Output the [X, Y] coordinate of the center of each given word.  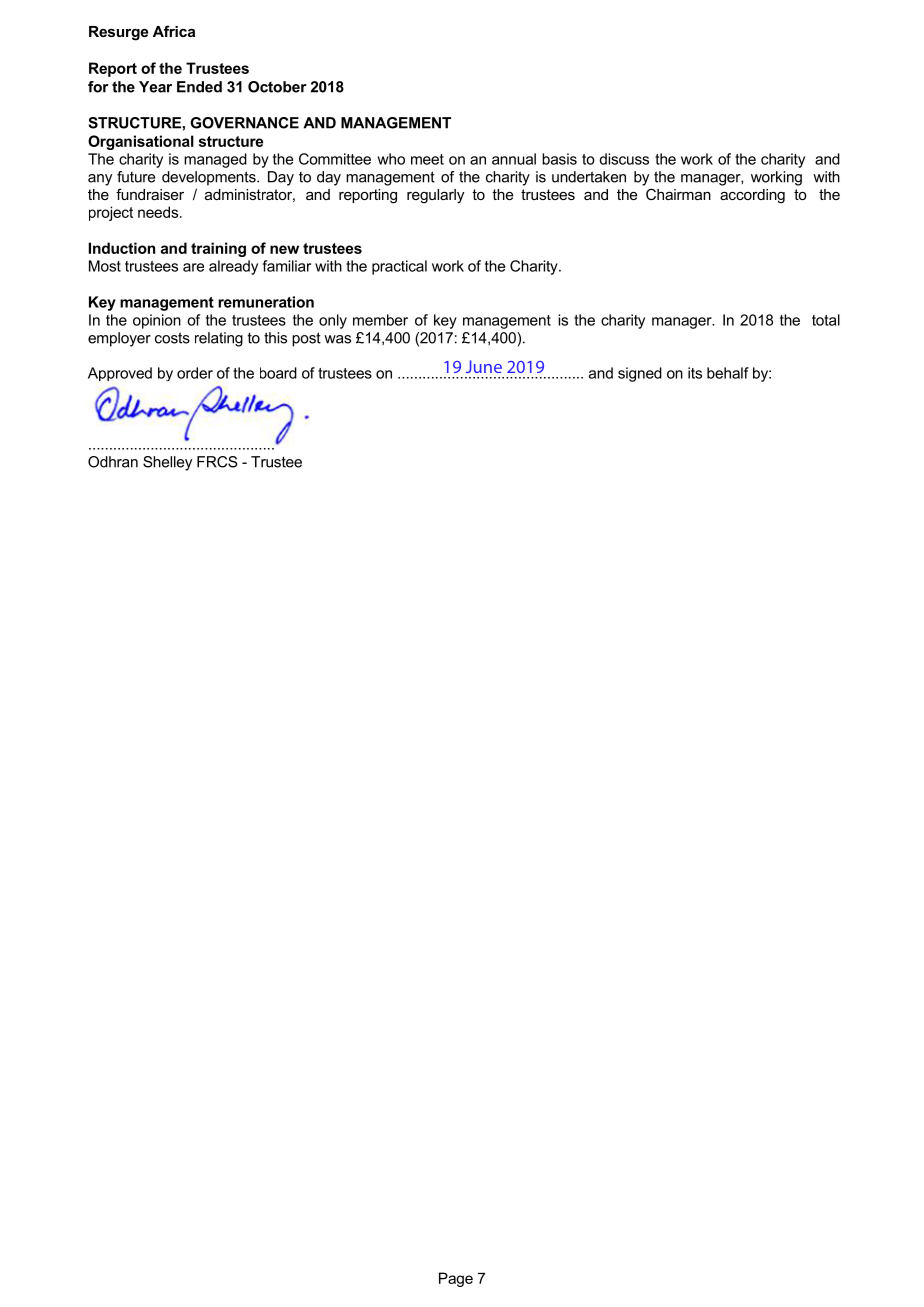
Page [456, 1279]
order [195, 373]
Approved [120, 374]
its [695, 373]
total [826, 320]
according [752, 196]
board [278, 373]
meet [427, 159]
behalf [728, 373]
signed [640, 374]
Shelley [167, 463]
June [484, 366]
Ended [199, 87]
